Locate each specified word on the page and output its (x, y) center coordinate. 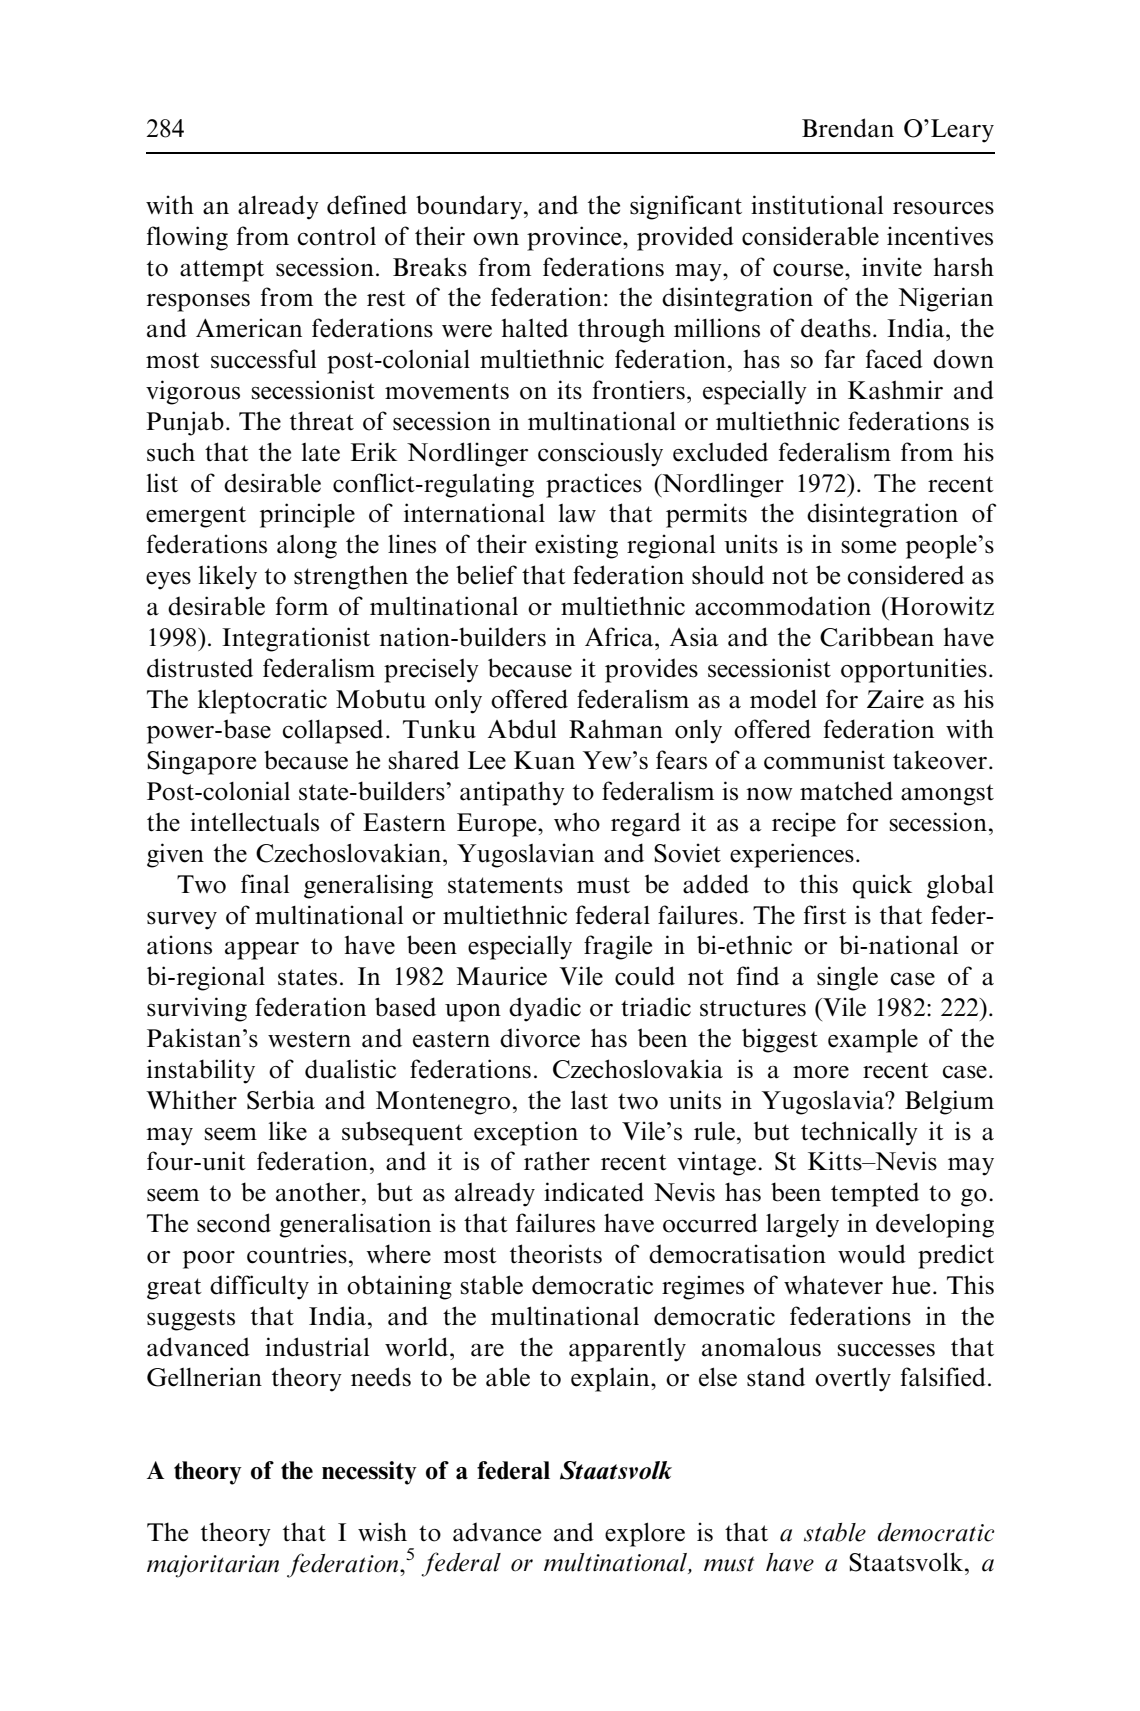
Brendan (848, 128)
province (575, 238)
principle (307, 515)
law (577, 513)
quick (882, 886)
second (234, 1223)
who (577, 822)
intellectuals (254, 822)
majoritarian (213, 1566)
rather (557, 1161)
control (337, 236)
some (869, 547)
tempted (875, 1194)
